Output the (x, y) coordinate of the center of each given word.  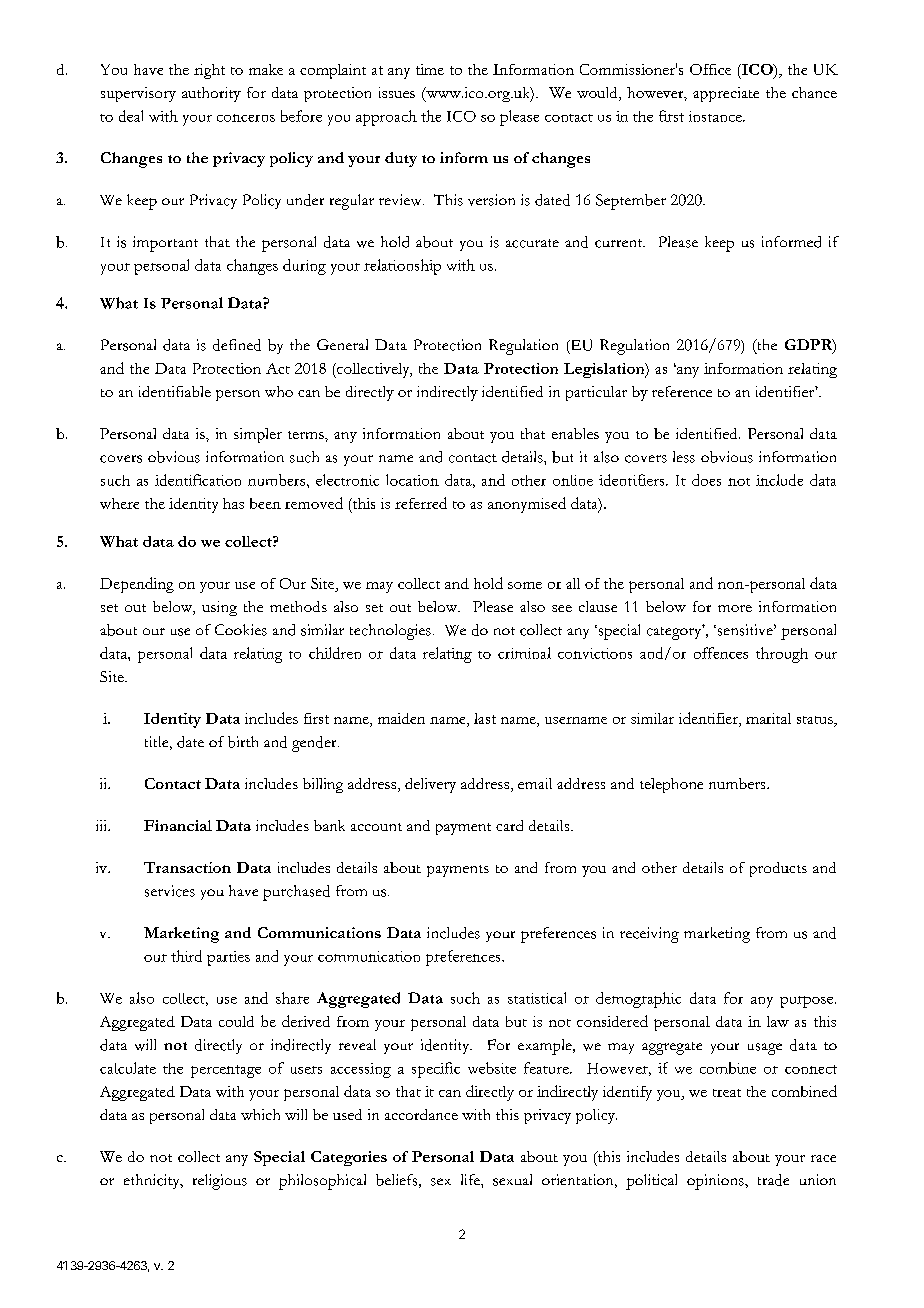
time (430, 69)
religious (220, 1182)
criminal (524, 653)
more (735, 608)
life (471, 1179)
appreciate (726, 94)
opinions (716, 1182)
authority (211, 94)
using (219, 608)
